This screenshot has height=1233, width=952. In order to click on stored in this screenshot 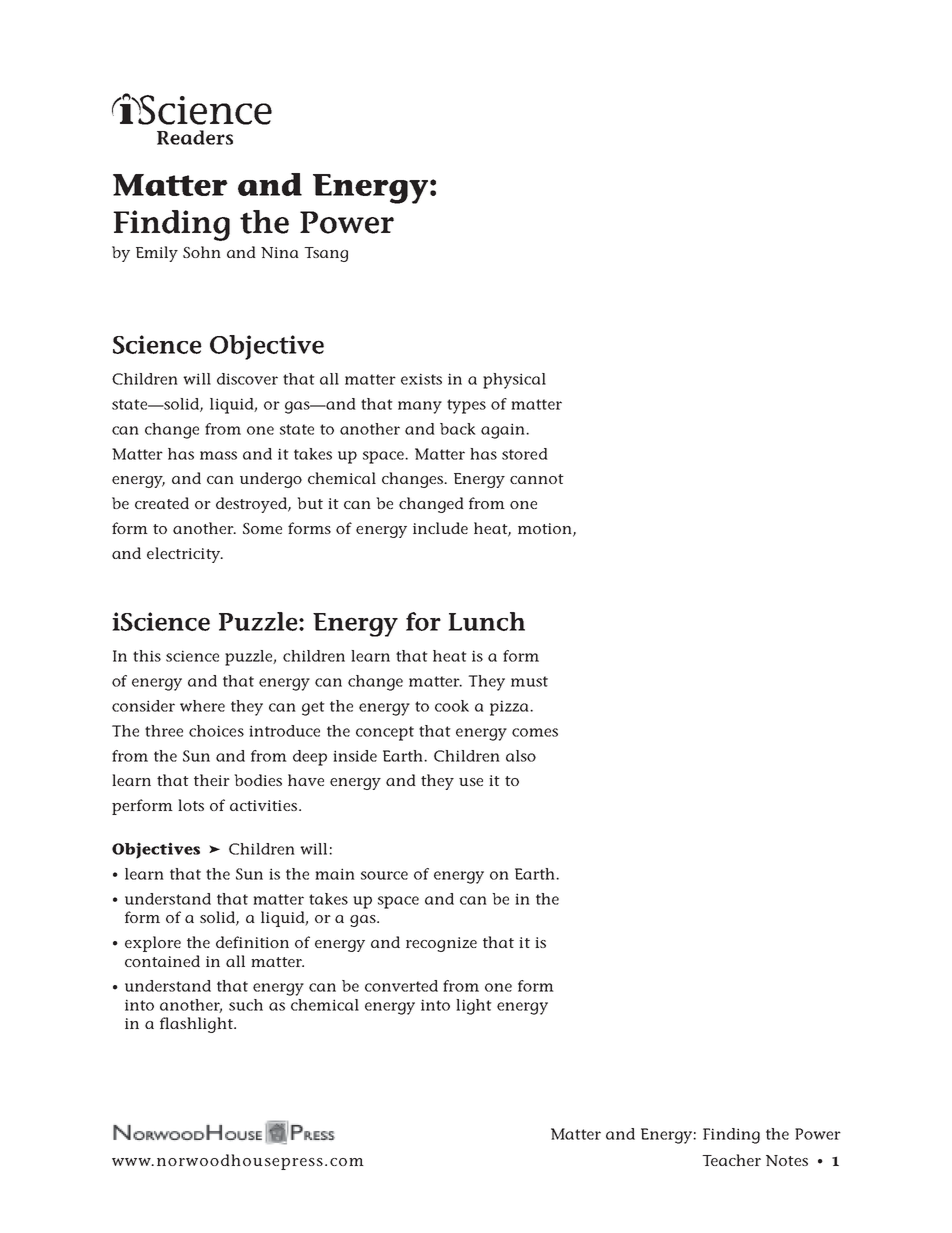, I will do `click(525, 454)`.
